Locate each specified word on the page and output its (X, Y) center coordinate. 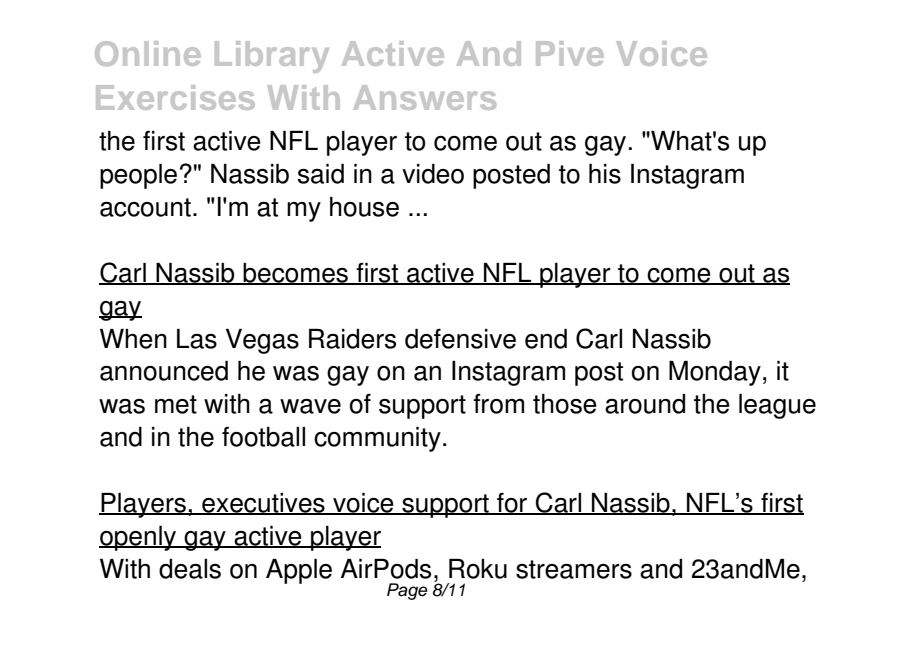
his (605, 174)
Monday (715, 373)
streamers (574, 569)
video (433, 174)
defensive (460, 338)
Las (197, 339)
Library (272, 57)
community (377, 439)
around (645, 404)
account (145, 207)
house (364, 207)
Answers (424, 97)
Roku (478, 569)
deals (190, 569)
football (263, 436)
